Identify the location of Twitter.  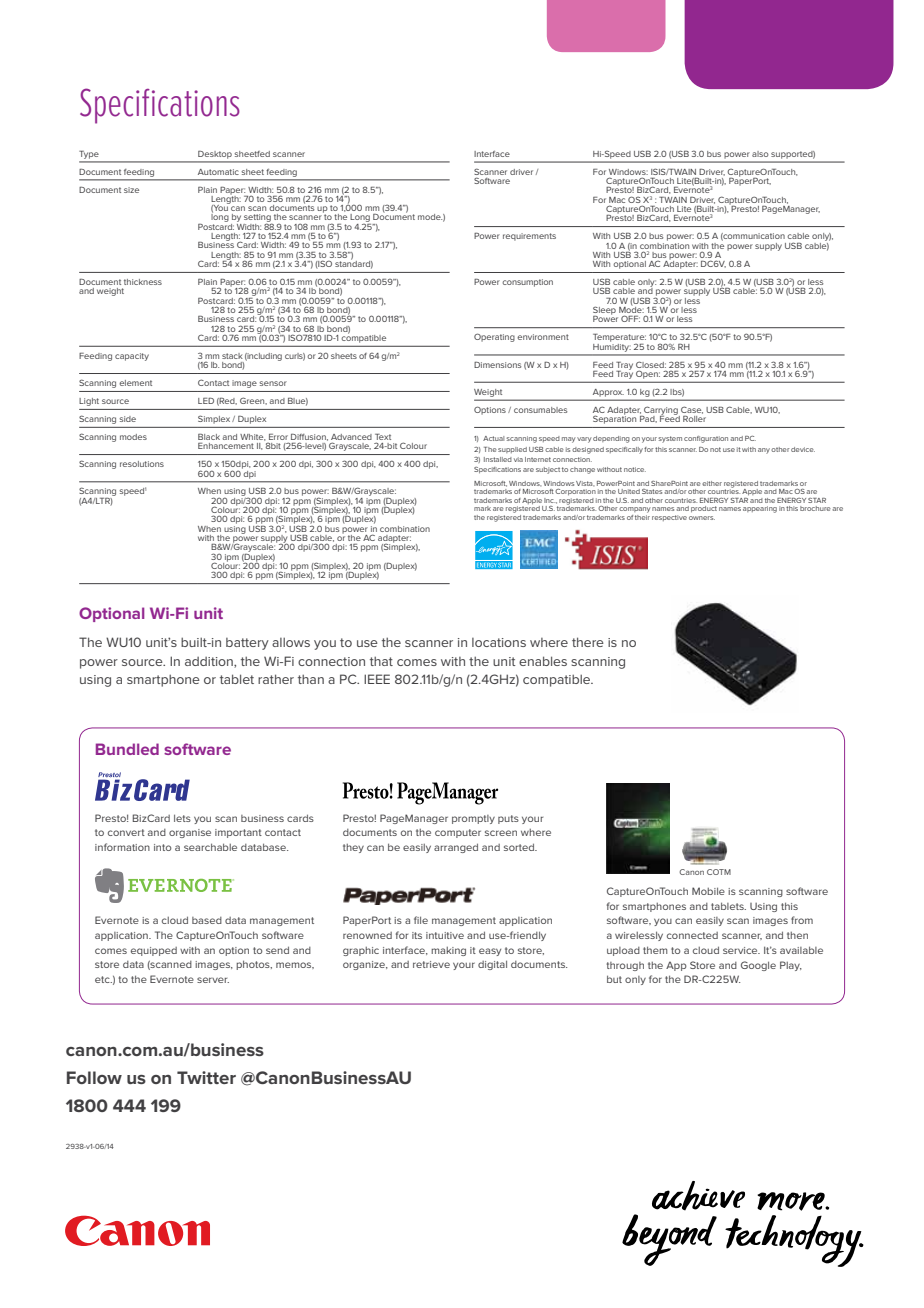
(206, 1077).
